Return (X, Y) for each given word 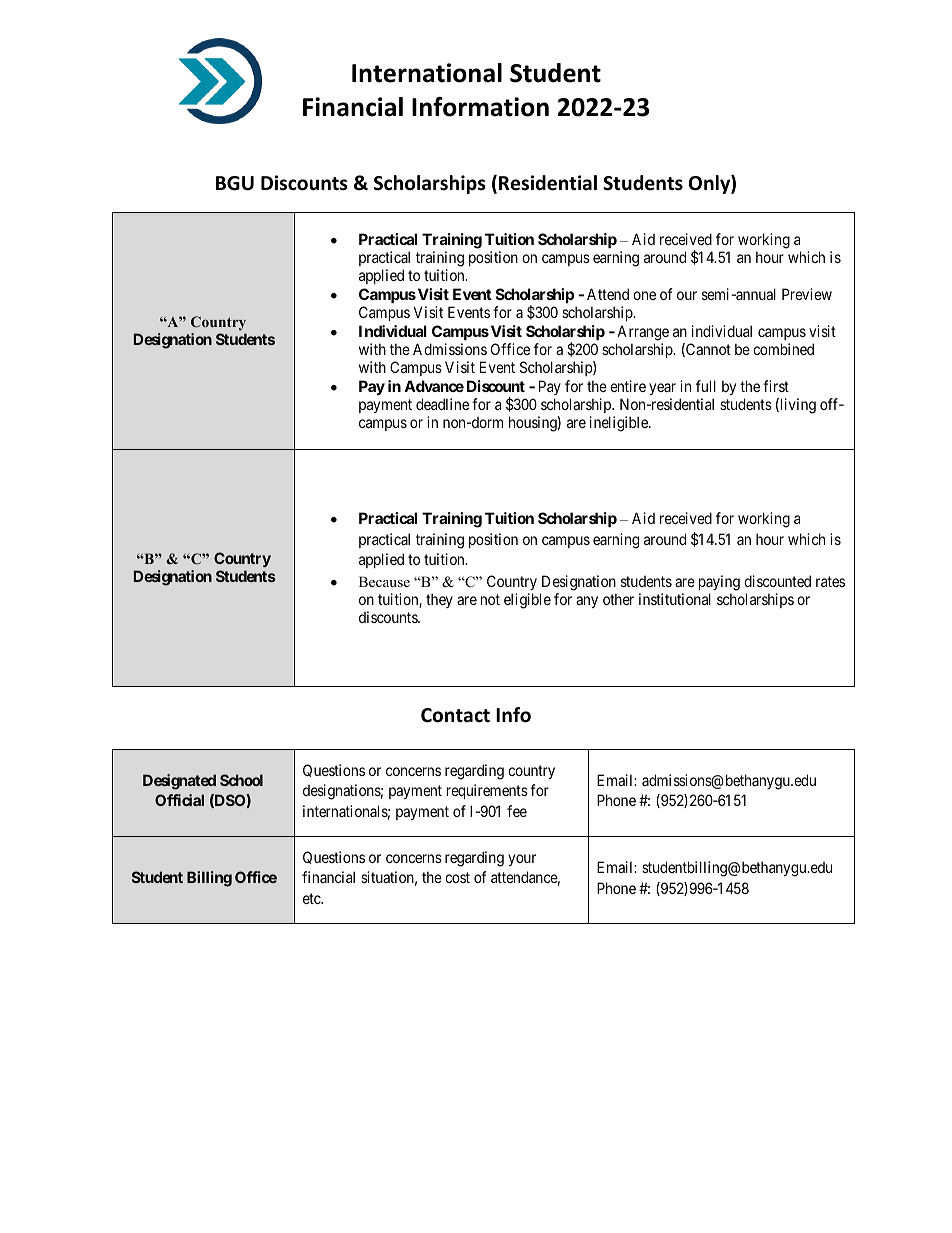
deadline (442, 404)
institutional (675, 599)
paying (719, 583)
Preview (807, 294)
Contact (455, 715)
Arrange (643, 333)
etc (312, 898)
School (241, 780)
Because (384, 581)
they (439, 600)
